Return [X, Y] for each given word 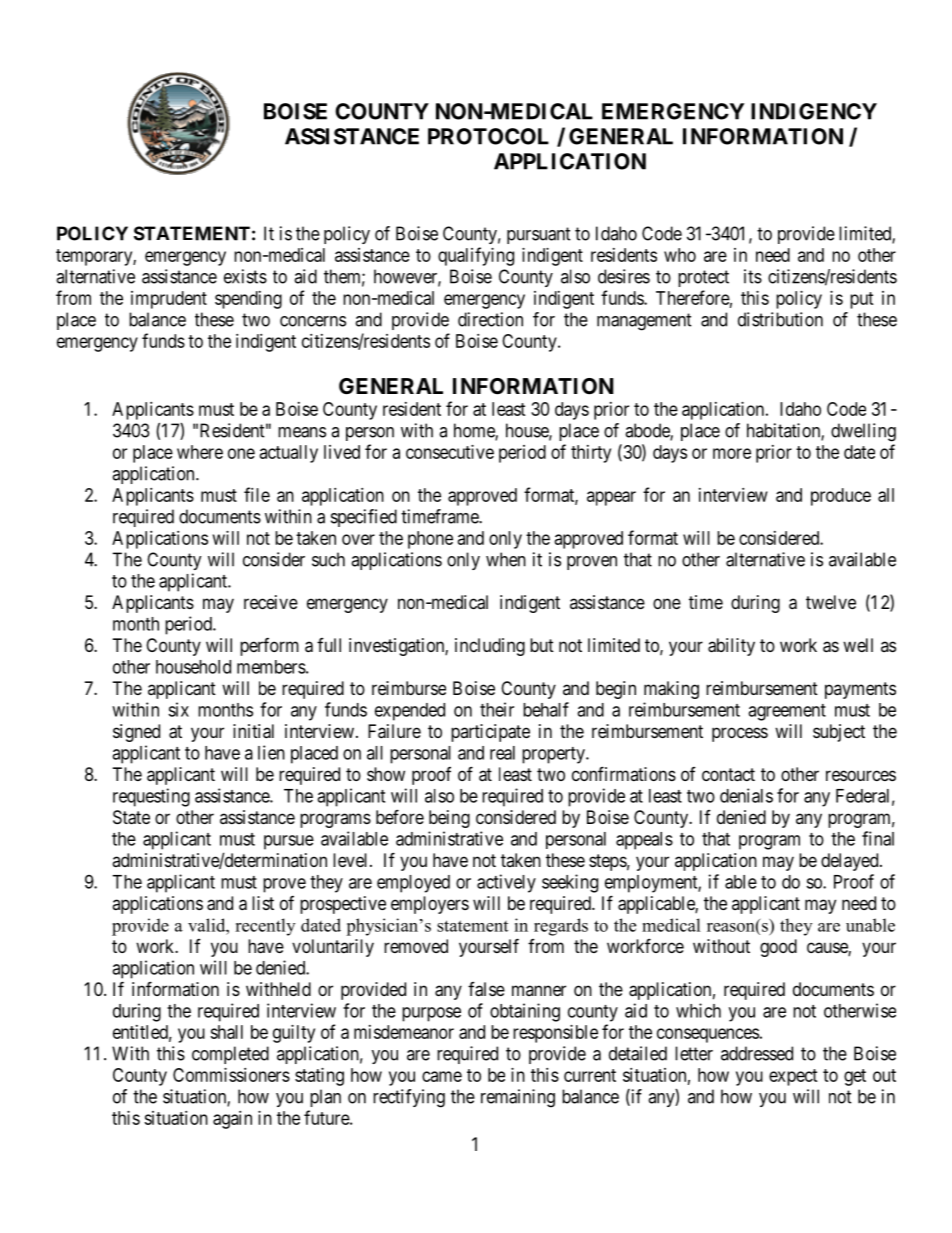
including [490, 647]
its [753, 276]
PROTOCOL [488, 136]
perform [269, 647]
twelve [831, 602]
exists [245, 276]
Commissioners [231, 1075]
